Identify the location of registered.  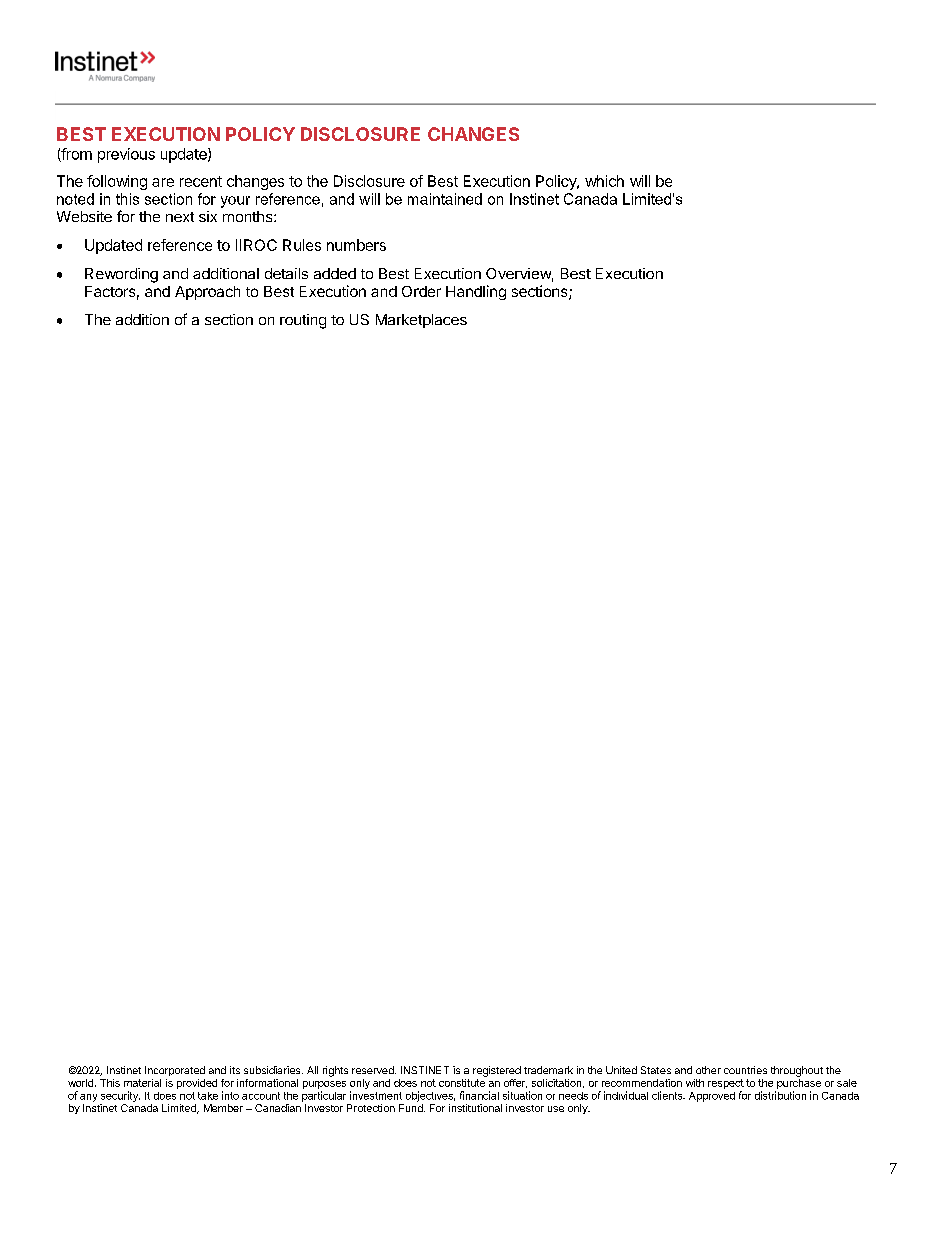
(497, 1071).
